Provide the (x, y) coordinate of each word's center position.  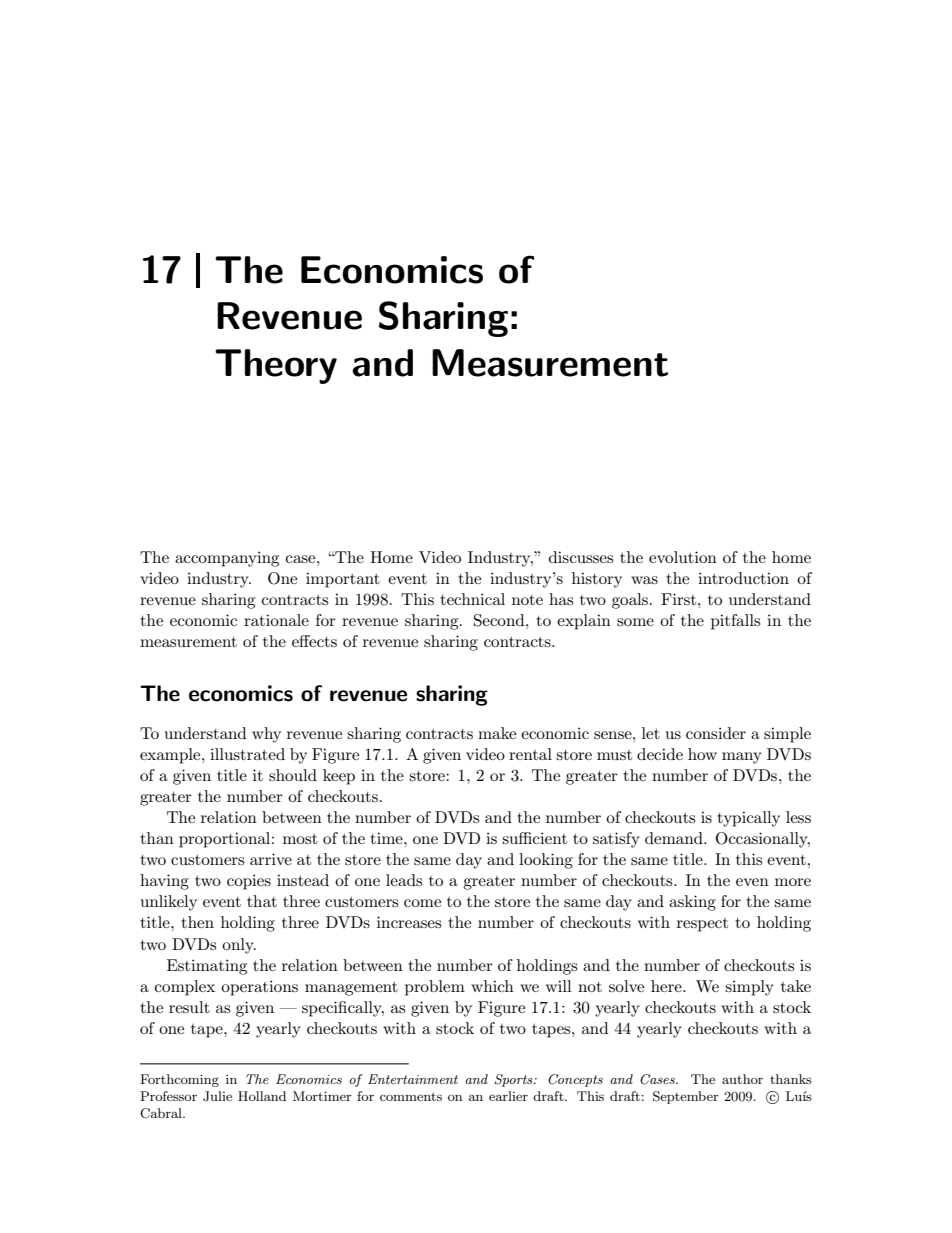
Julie (217, 1096)
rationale (276, 620)
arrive (271, 859)
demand (675, 838)
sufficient (534, 838)
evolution (683, 557)
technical (472, 599)
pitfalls (735, 622)
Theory (276, 366)
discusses (581, 557)
